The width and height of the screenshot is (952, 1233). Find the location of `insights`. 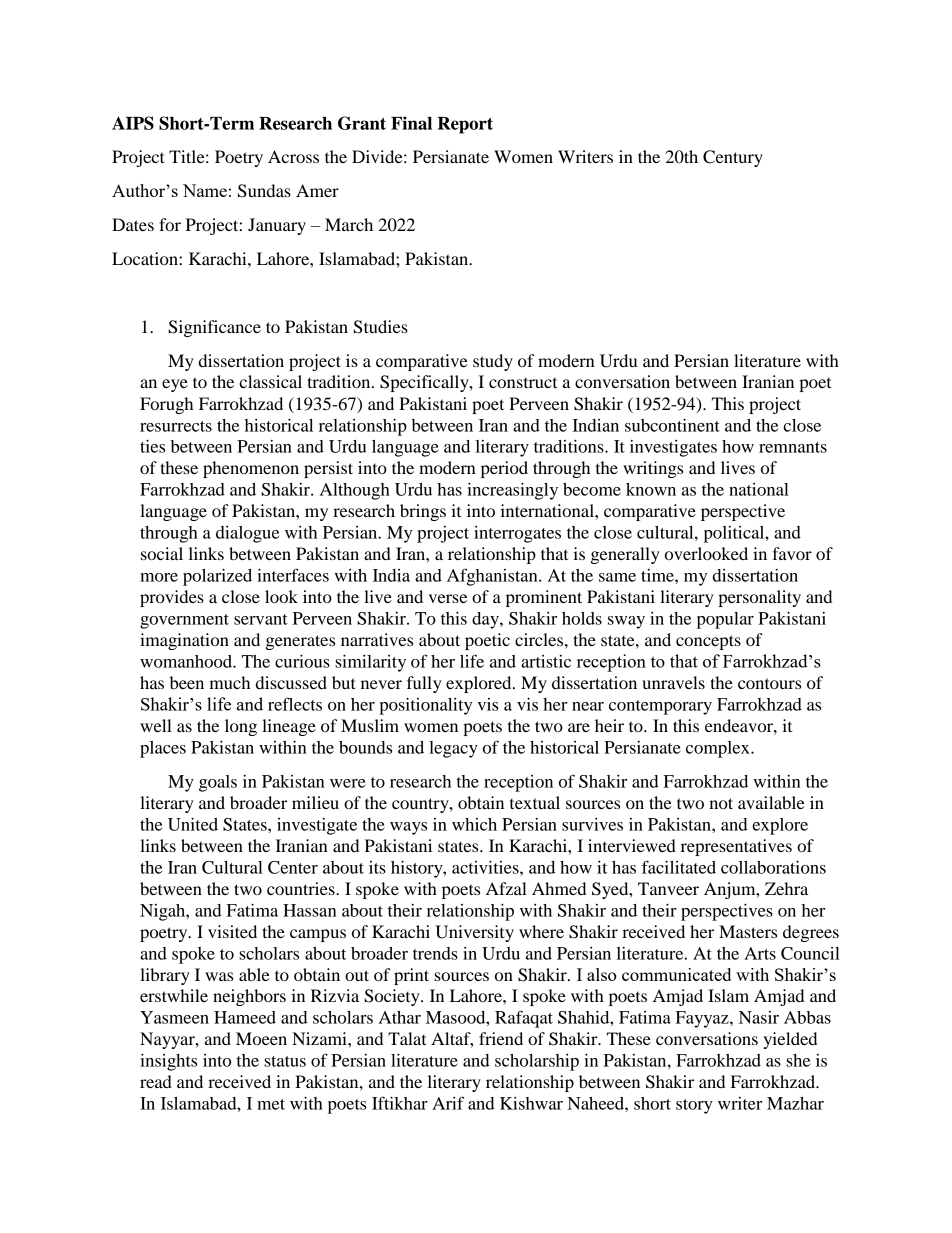

insights is located at coordinates (168, 1062).
